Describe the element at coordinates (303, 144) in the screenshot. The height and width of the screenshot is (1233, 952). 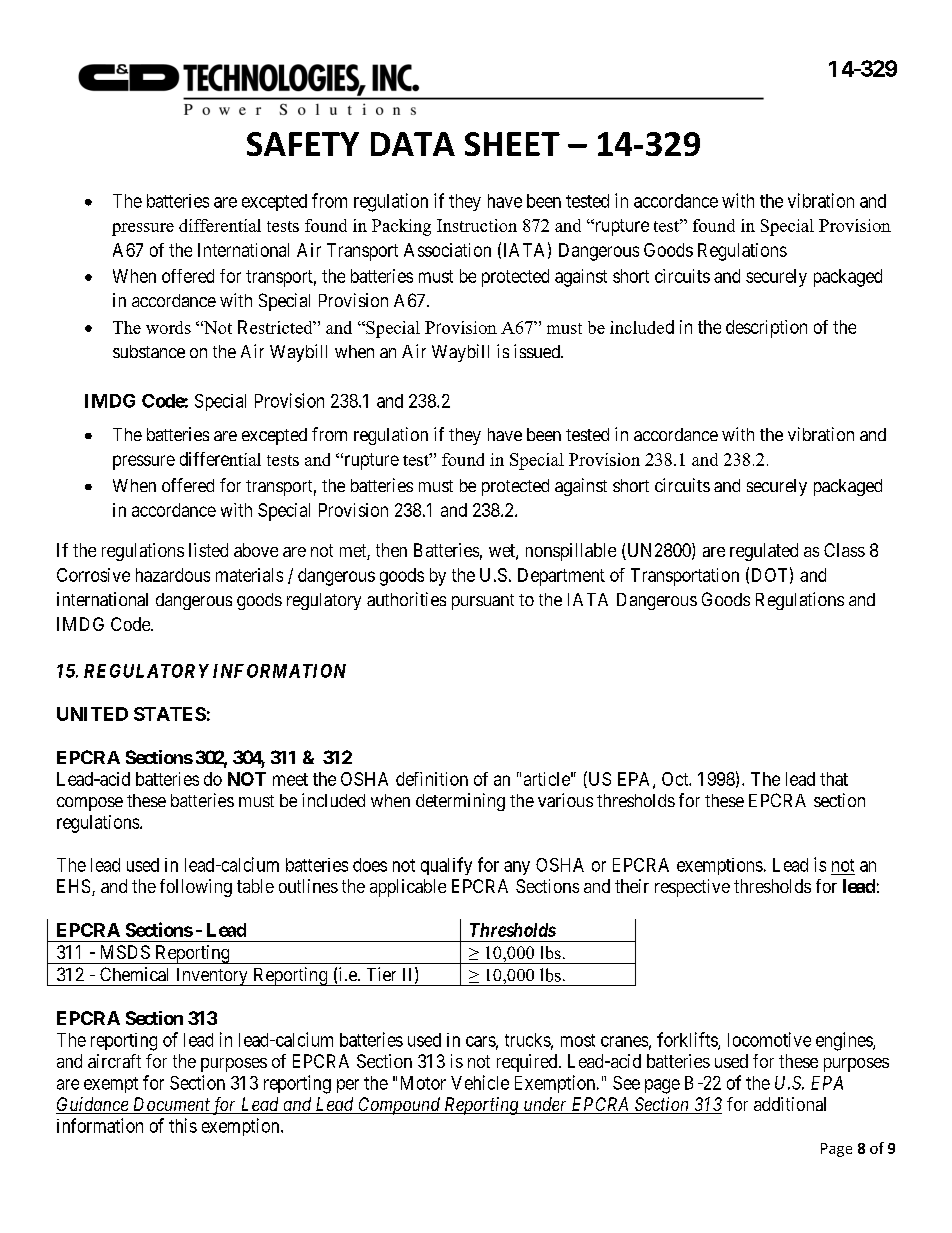
I see `SAFETY` at that location.
